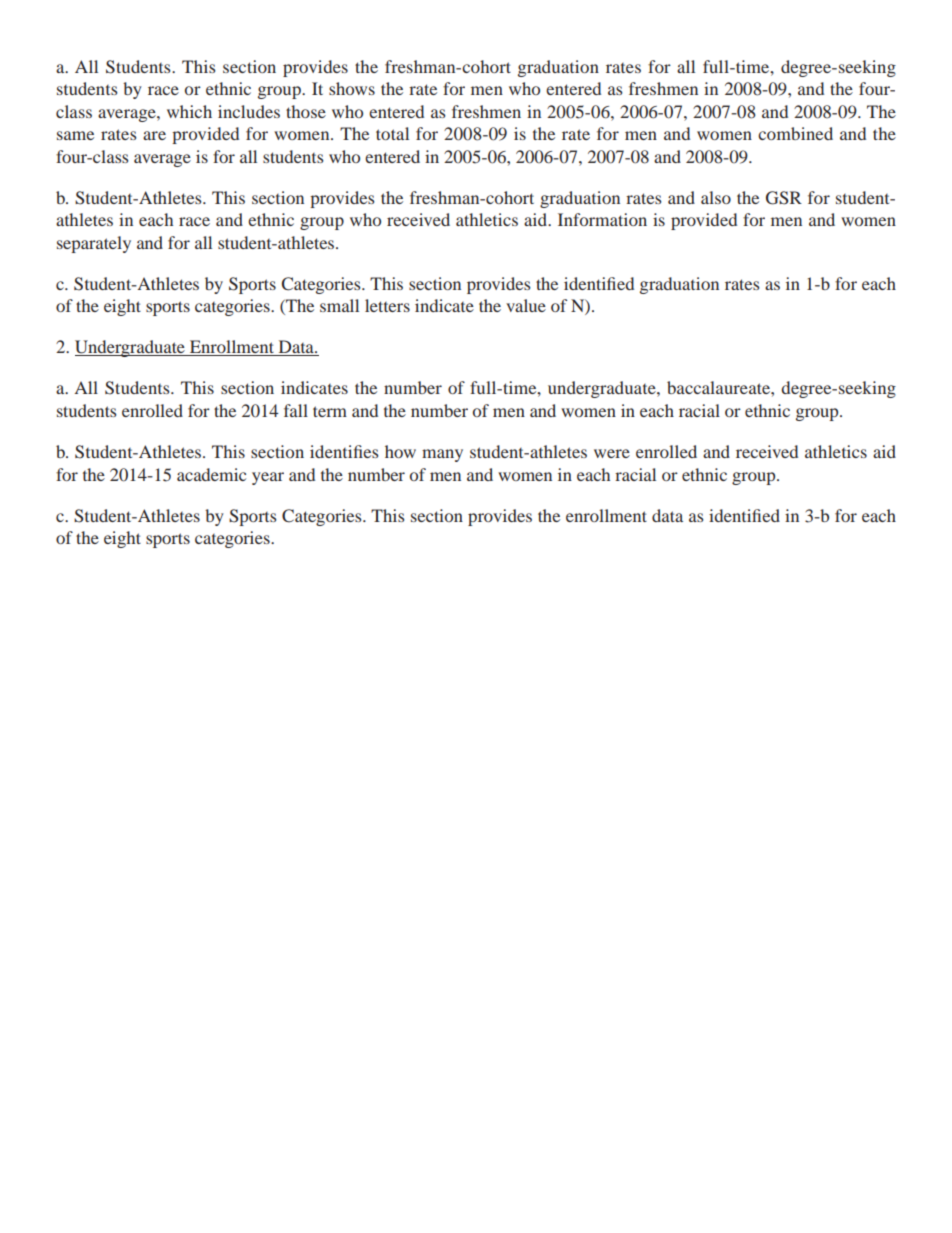  I want to click on letters, so click(387, 305).
